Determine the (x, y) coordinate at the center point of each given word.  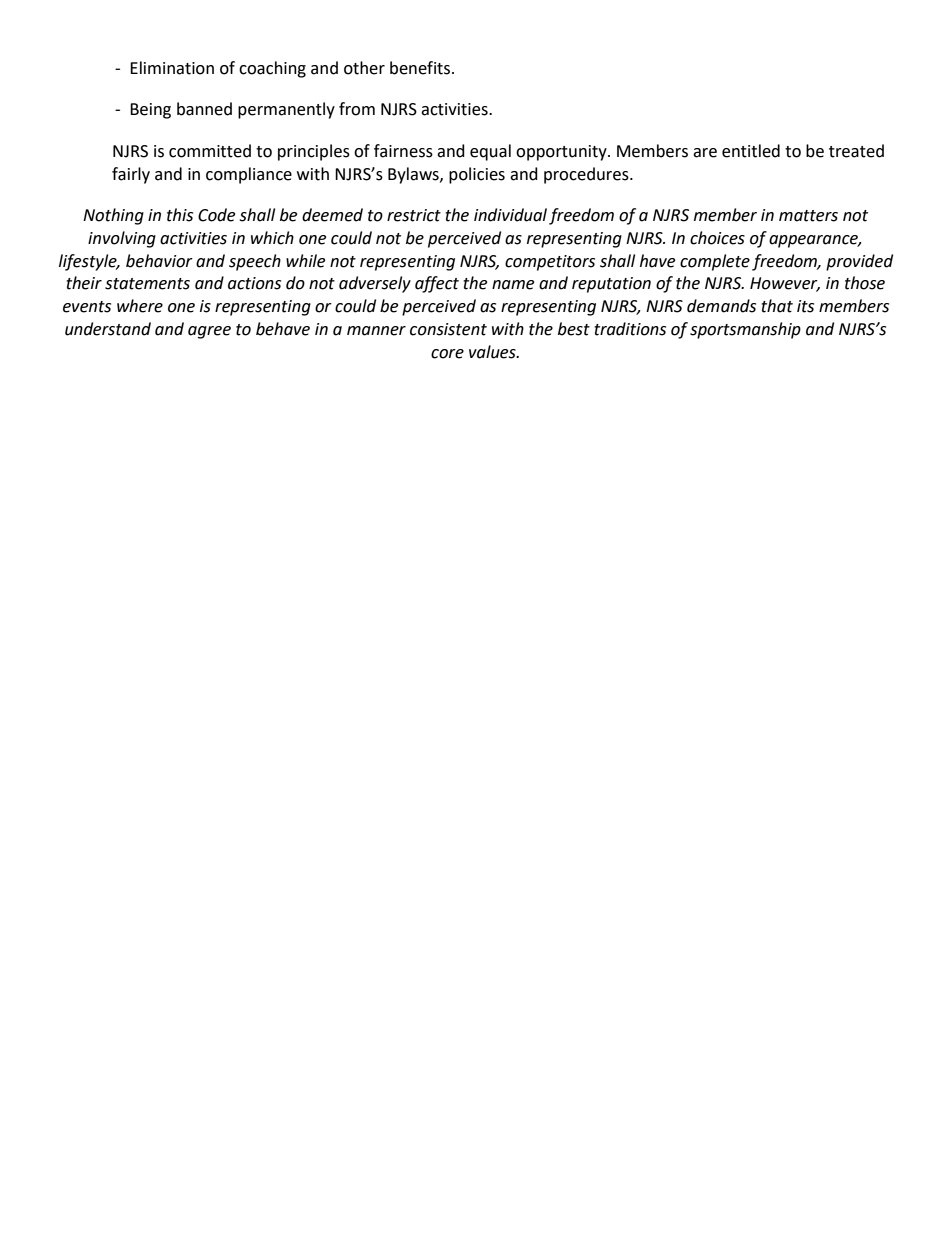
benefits (421, 68)
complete (715, 262)
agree (209, 332)
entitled (751, 151)
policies (477, 175)
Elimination (172, 68)
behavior (159, 261)
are (705, 153)
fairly (131, 175)
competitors (550, 263)
